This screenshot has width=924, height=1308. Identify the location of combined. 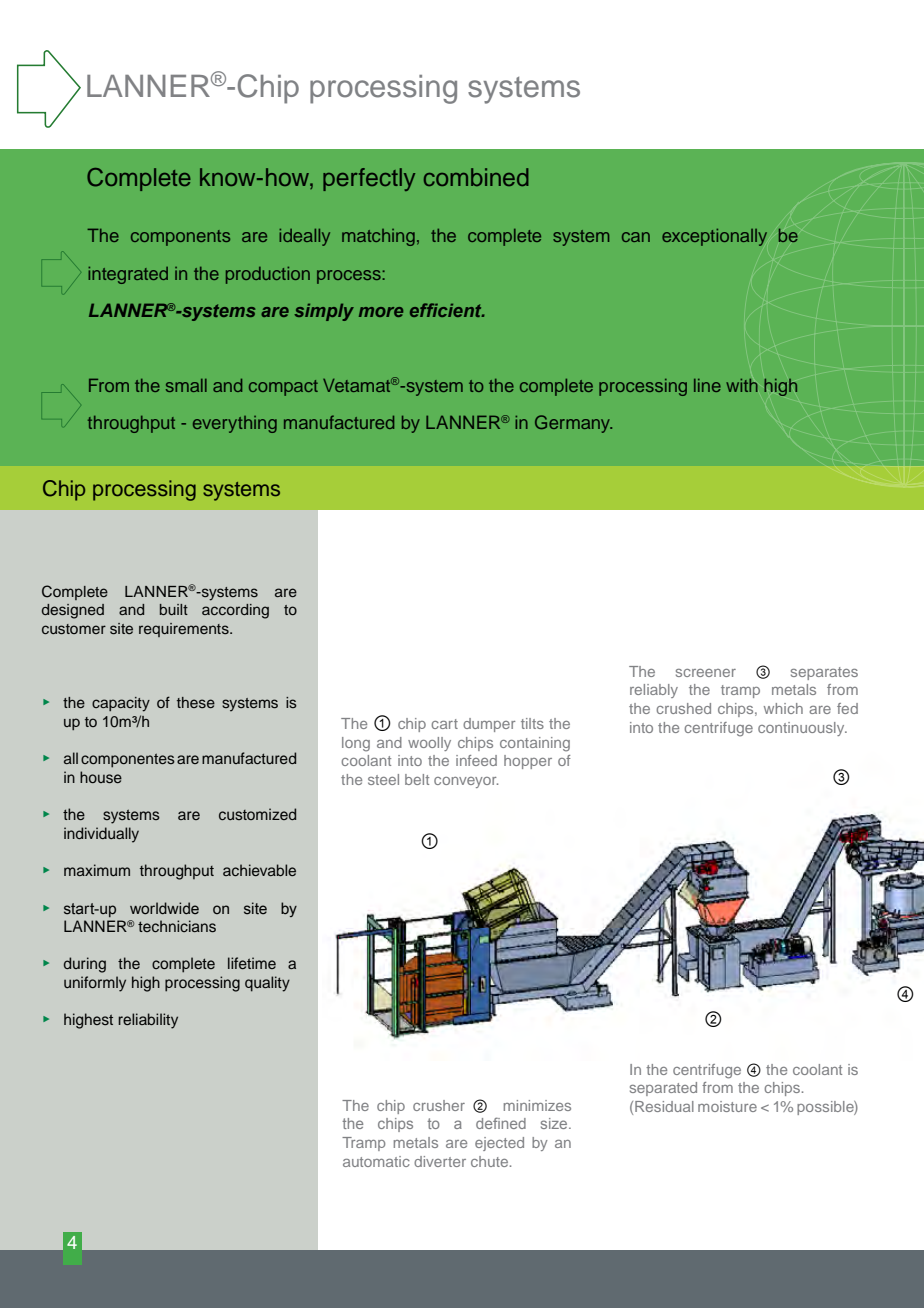
(476, 177).
